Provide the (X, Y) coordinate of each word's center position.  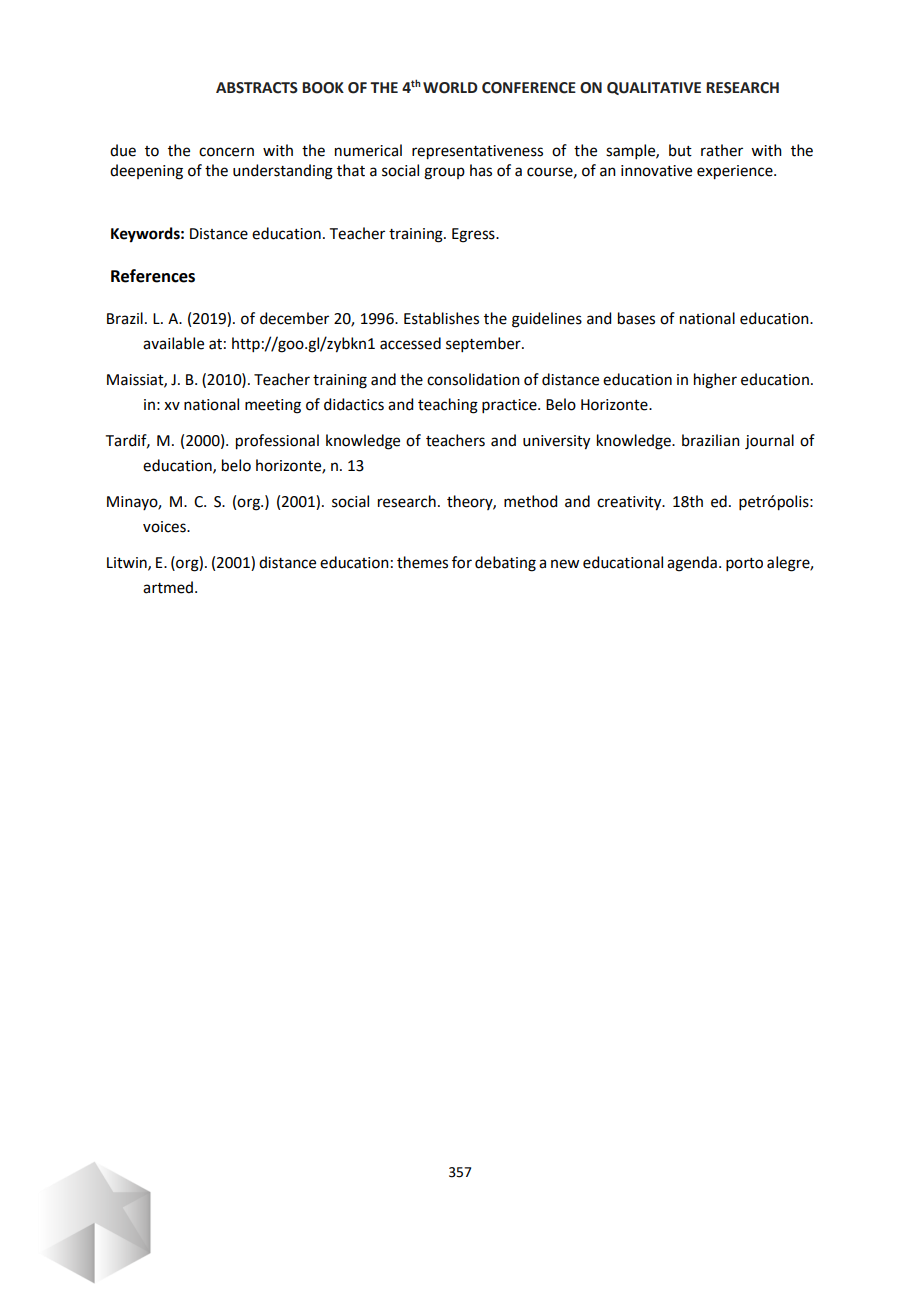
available (173, 343)
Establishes (441, 318)
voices (165, 527)
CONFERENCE (529, 88)
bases (636, 318)
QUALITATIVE (654, 88)
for (462, 562)
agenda (692, 564)
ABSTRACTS (257, 88)
